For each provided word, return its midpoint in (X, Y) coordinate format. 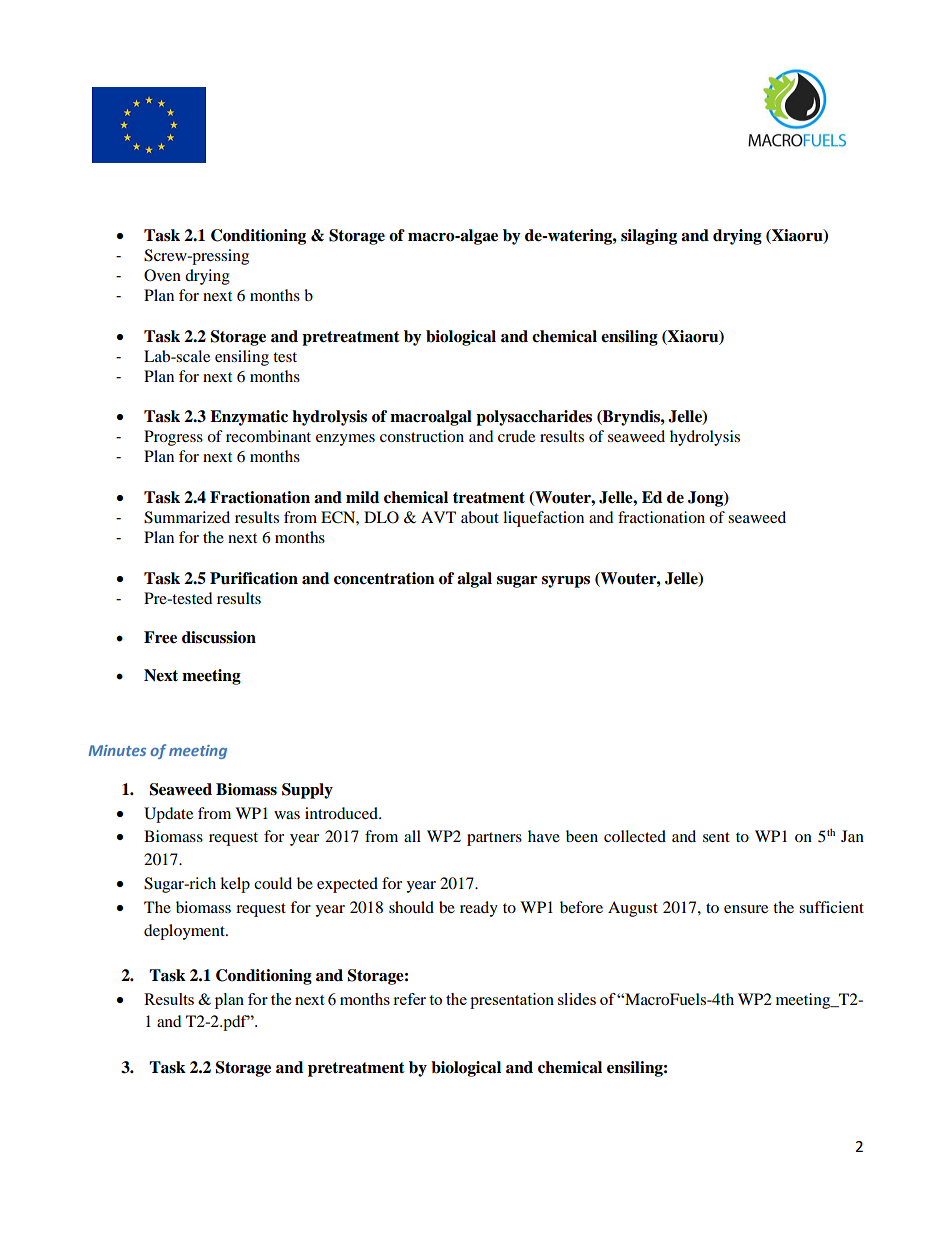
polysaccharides (534, 418)
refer (409, 999)
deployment (185, 932)
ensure (746, 909)
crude (516, 436)
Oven (162, 275)
